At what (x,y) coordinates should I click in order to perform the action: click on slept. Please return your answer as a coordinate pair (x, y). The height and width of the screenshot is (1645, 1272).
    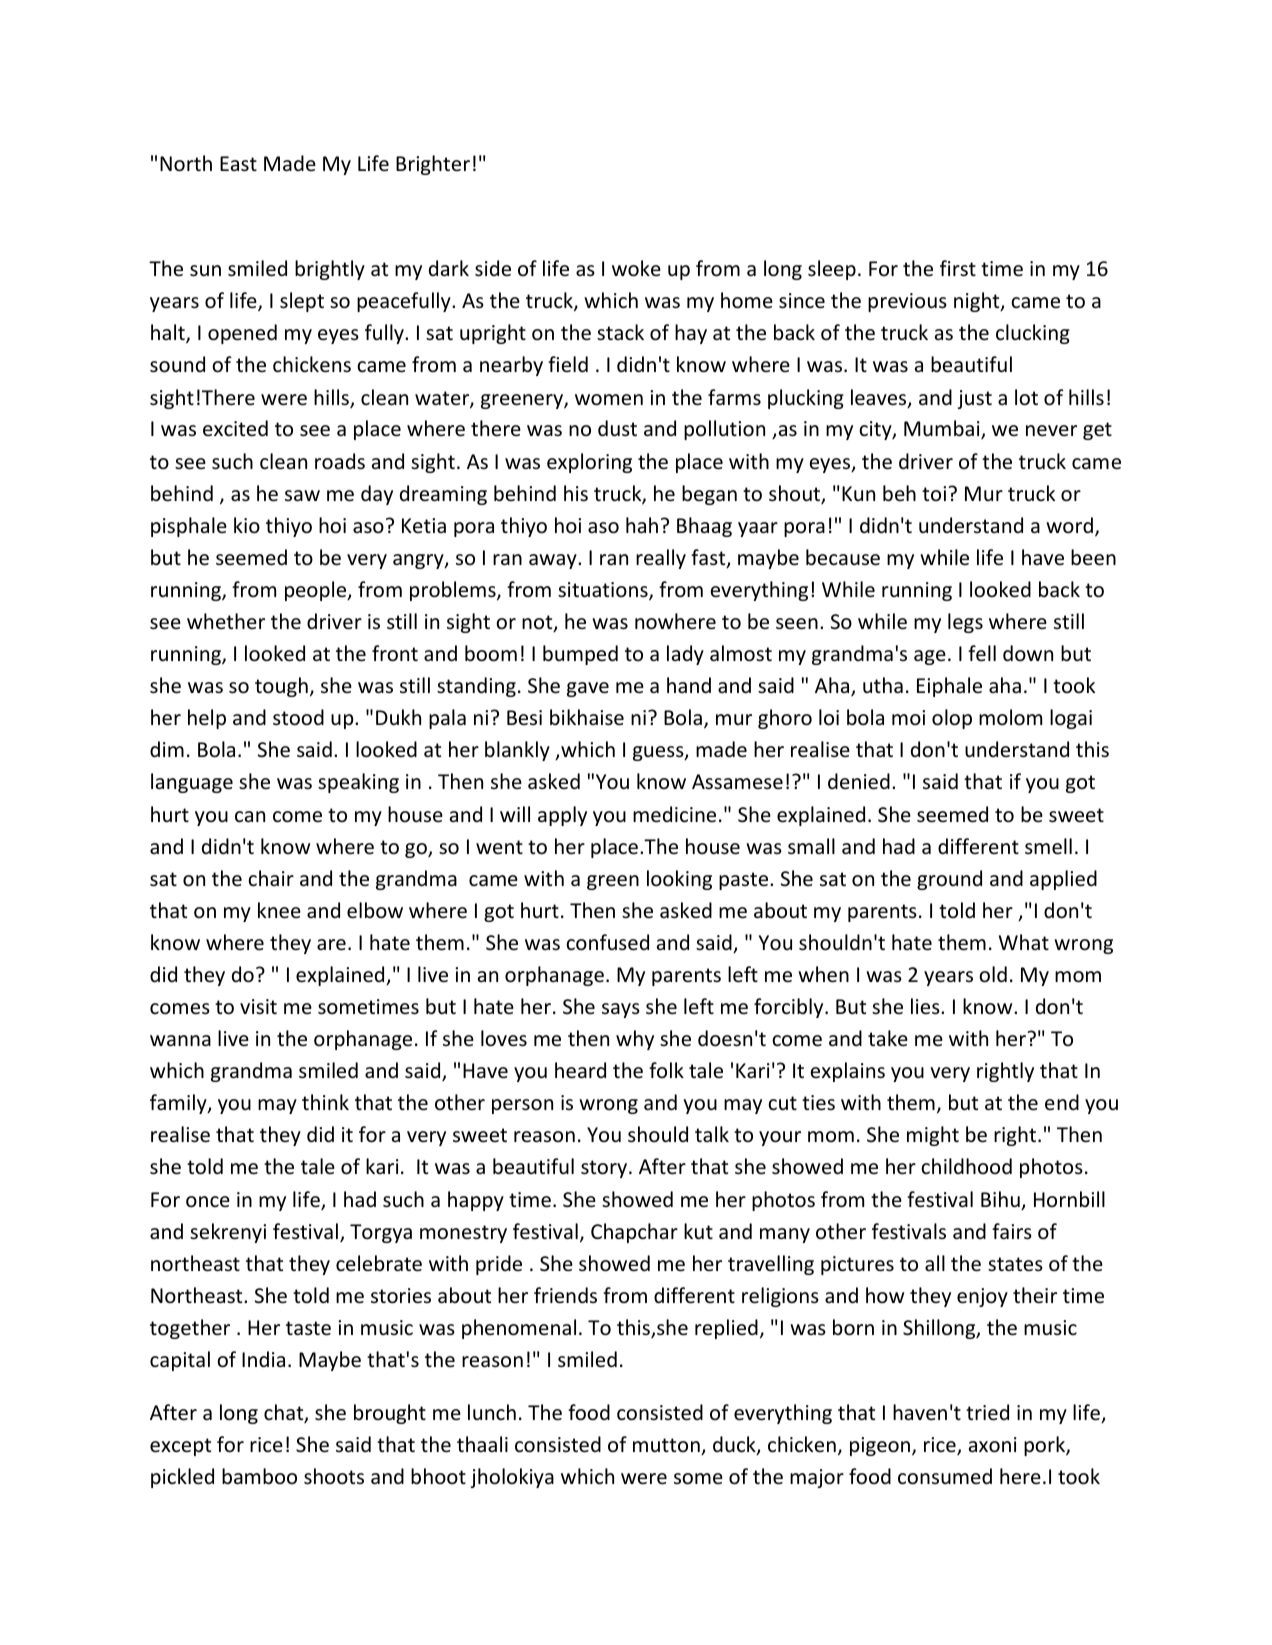
    Looking at the image, I should click on (302, 302).
